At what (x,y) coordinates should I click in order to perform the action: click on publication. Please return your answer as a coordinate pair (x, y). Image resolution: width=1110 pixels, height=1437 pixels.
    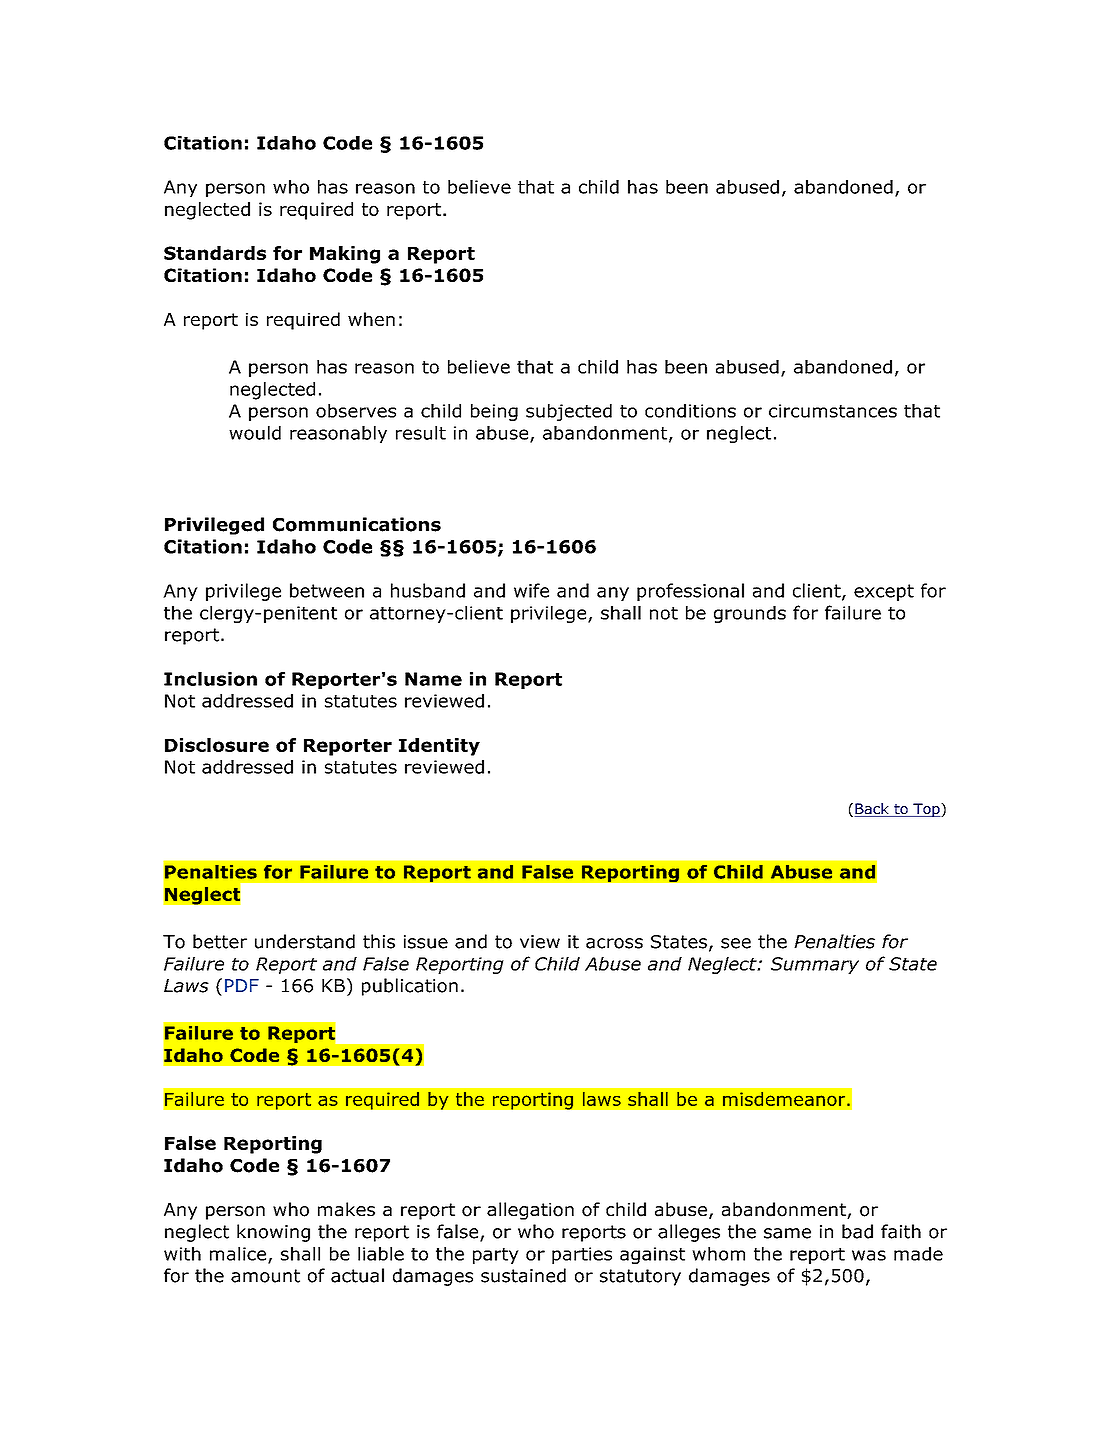
    Looking at the image, I should click on (410, 987).
